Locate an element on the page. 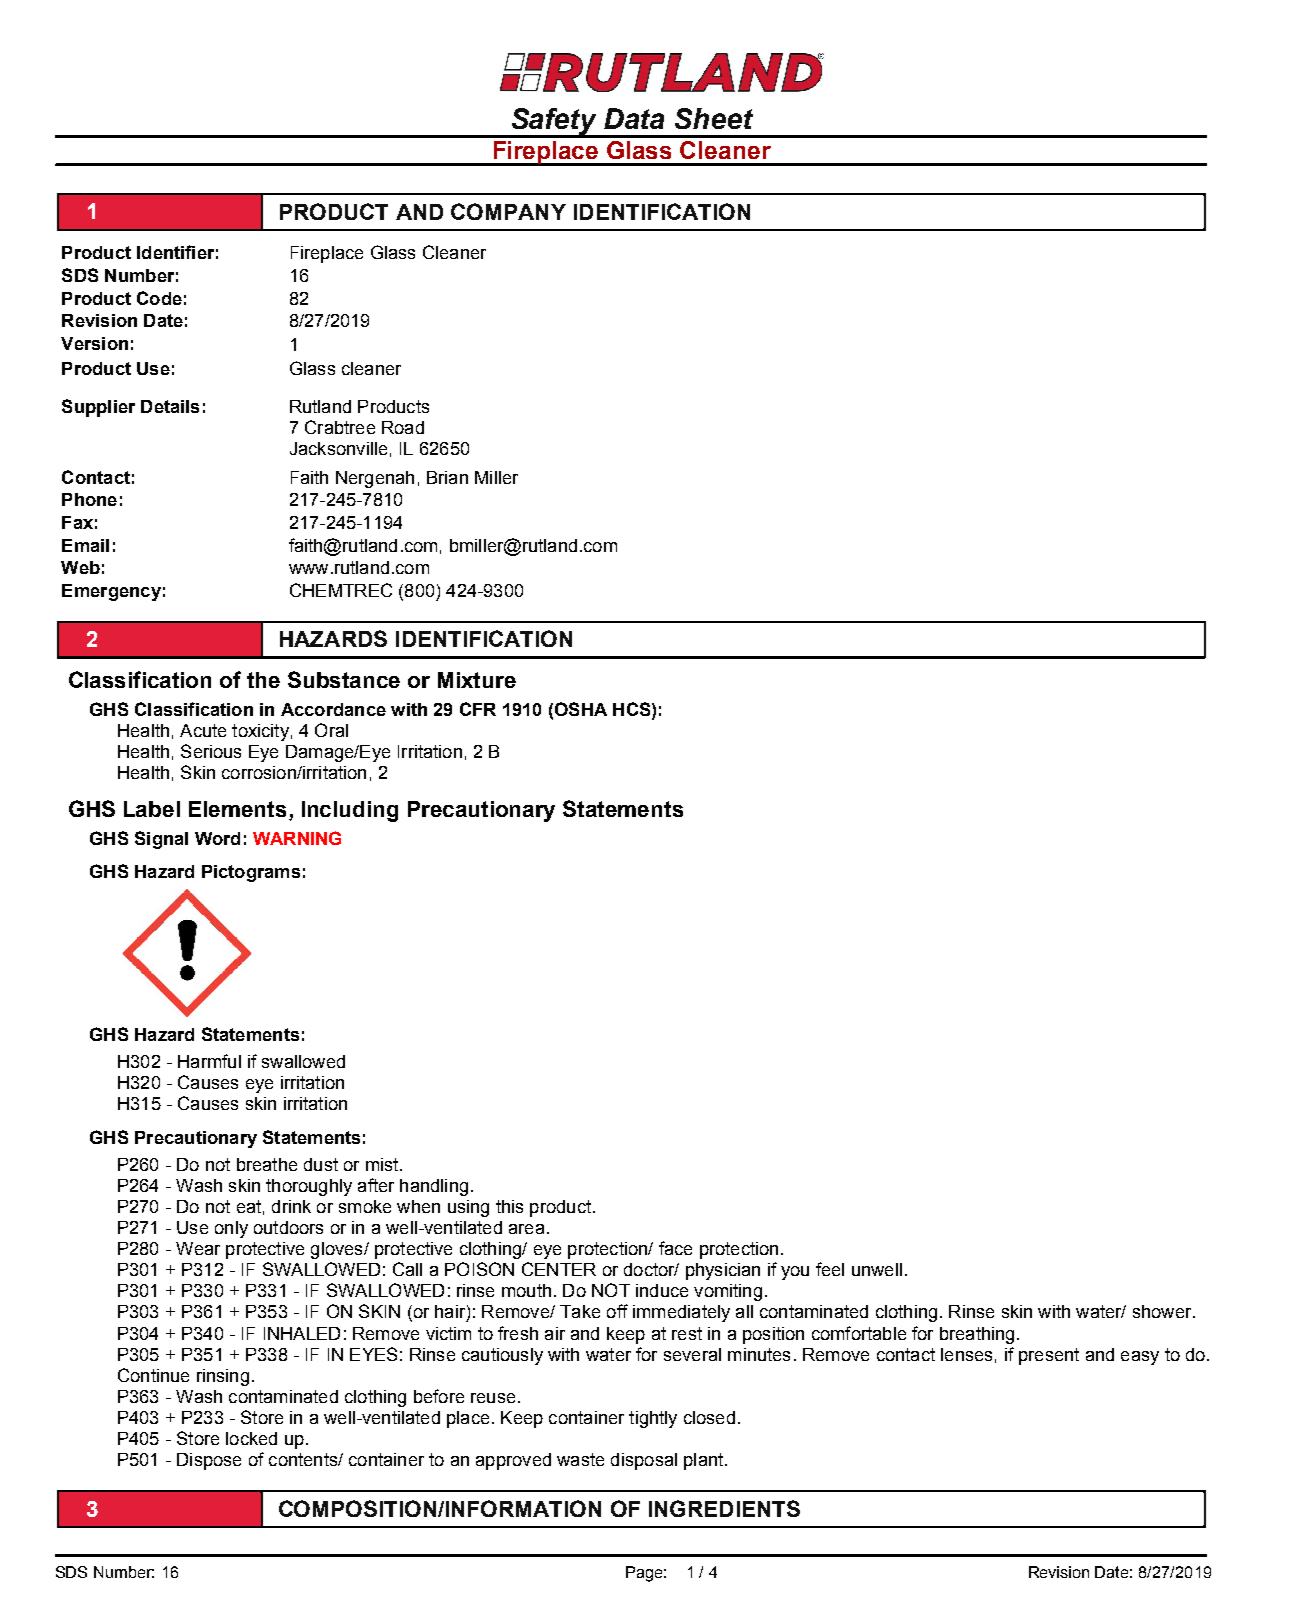  Sheet is located at coordinates (714, 118).
